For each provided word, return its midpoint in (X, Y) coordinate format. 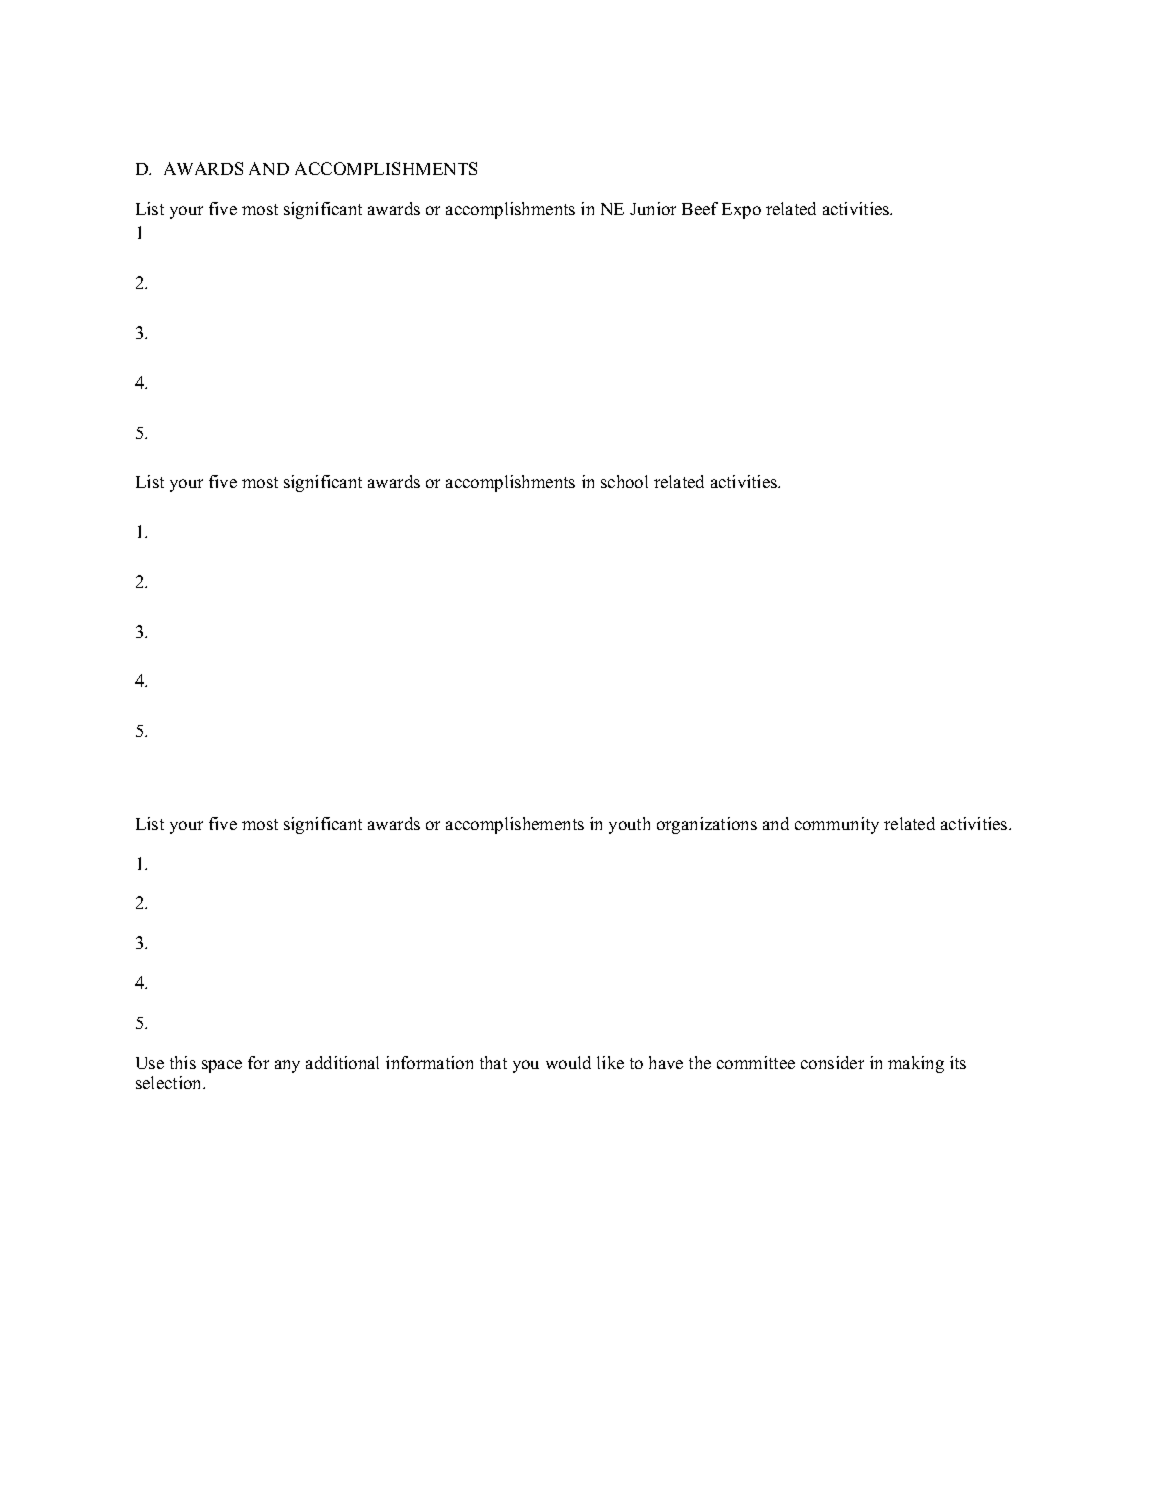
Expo (741, 211)
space (222, 1066)
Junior (653, 208)
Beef (700, 208)
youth (629, 825)
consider (832, 1062)
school (624, 481)
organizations (707, 825)
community (837, 825)
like (610, 1062)
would (568, 1062)
